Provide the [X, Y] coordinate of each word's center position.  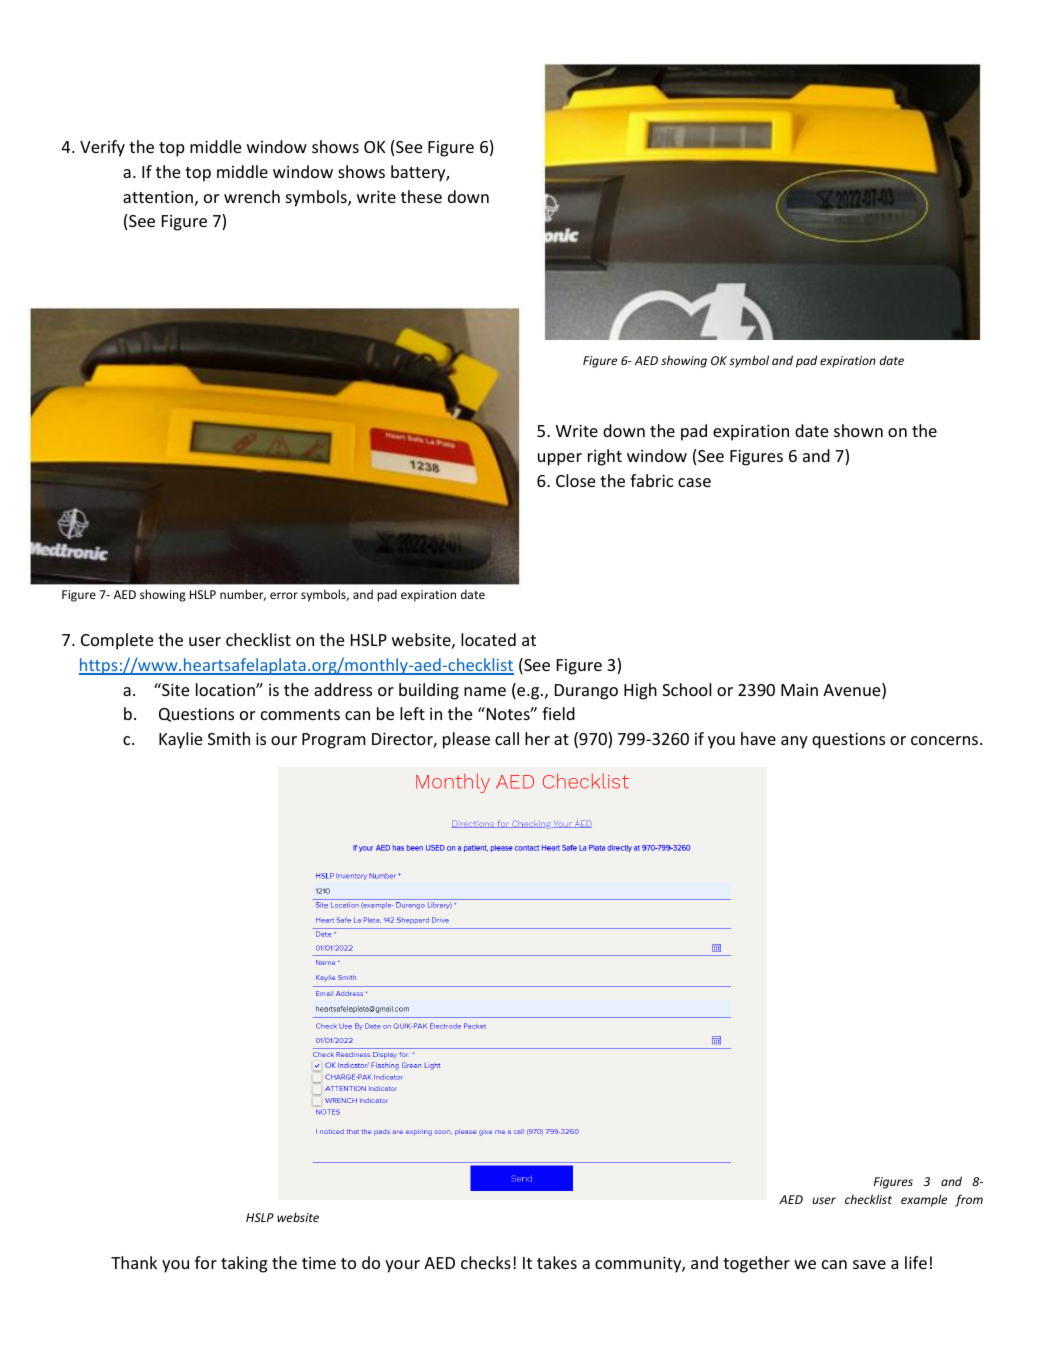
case [694, 482]
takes [557, 1262]
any [794, 742]
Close [575, 480]
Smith [229, 738]
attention [158, 197]
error [284, 595]
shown [858, 430]
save [869, 1264]
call [507, 738]
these [421, 196]
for [206, 1262]
